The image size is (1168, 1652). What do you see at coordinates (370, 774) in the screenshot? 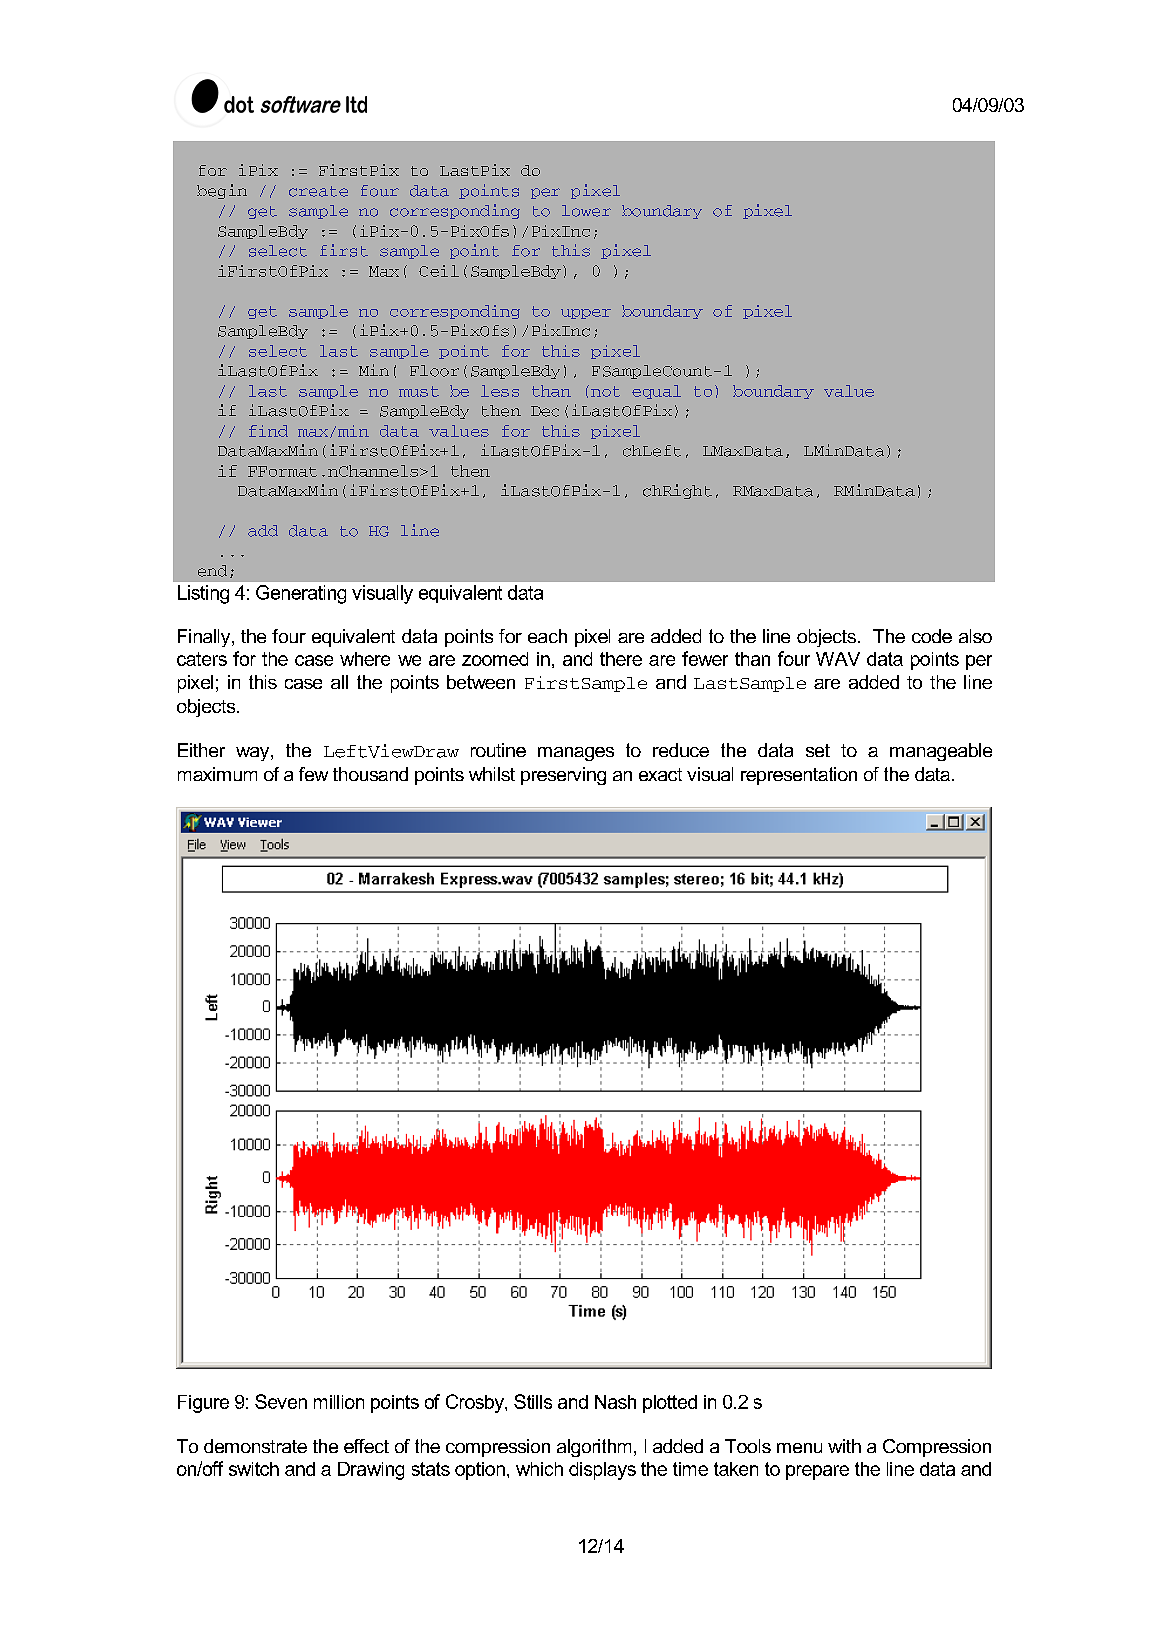
I see `thousand` at bounding box center [370, 774].
